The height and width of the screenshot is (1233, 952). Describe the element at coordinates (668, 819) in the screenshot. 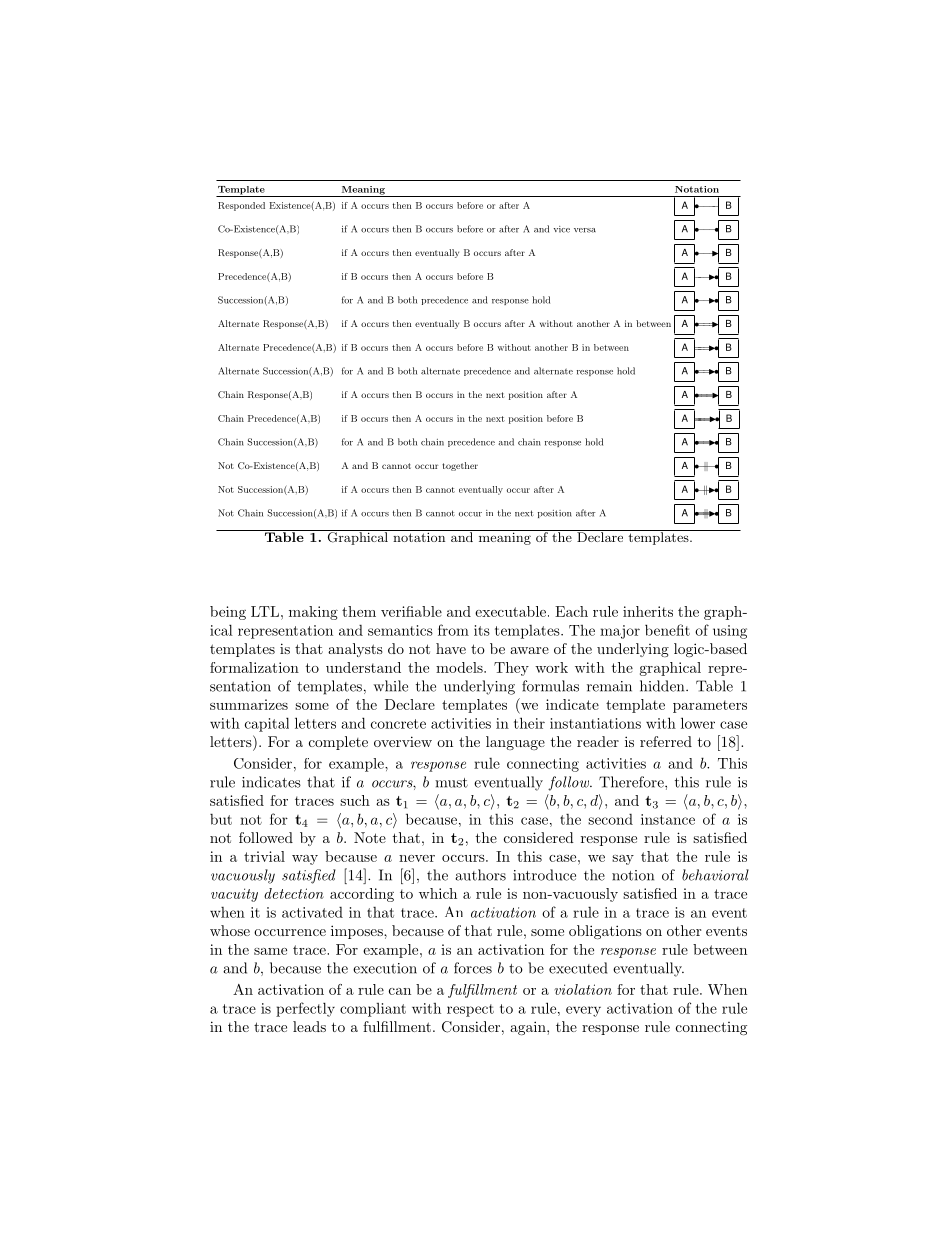

I see `instance` at that location.
